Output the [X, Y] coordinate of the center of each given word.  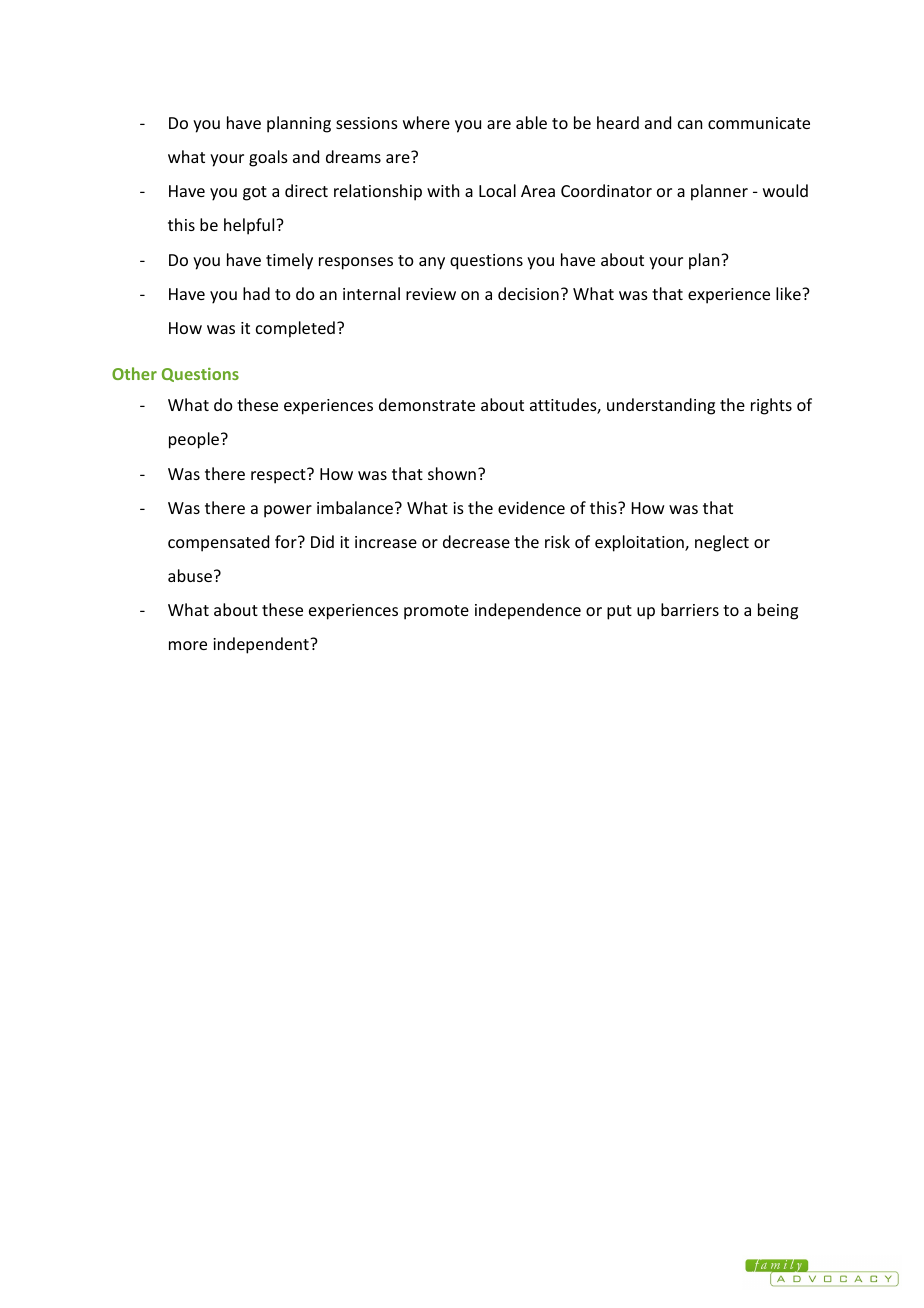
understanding [661, 406]
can [690, 124]
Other [134, 373]
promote [436, 612]
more [188, 645]
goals [268, 158]
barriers [690, 609]
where [426, 122]
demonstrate [427, 404]
